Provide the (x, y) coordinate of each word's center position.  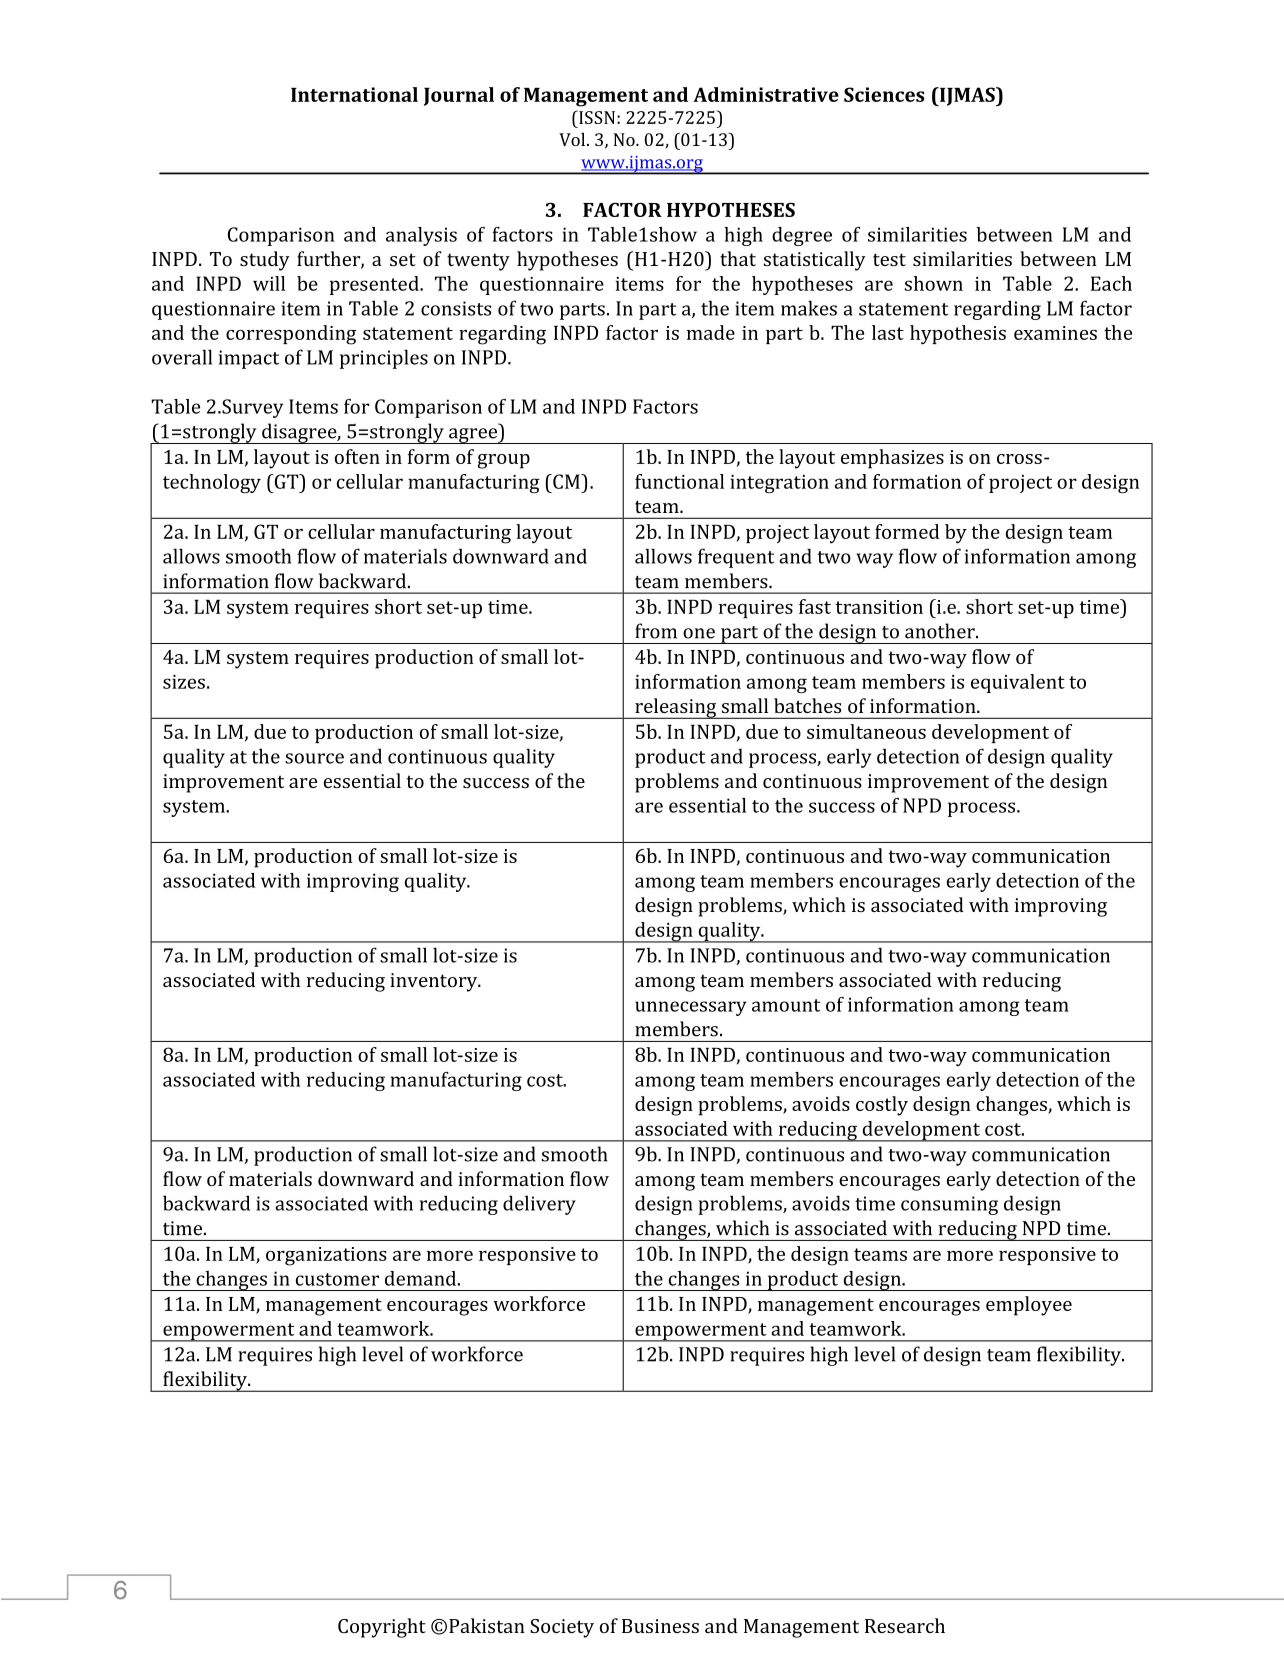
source (314, 758)
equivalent (1018, 683)
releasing (676, 708)
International (354, 94)
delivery (539, 1205)
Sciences (884, 94)
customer (337, 1279)
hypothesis (958, 335)
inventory (435, 982)
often (357, 456)
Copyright (382, 1628)
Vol (573, 139)
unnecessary (690, 1008)
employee (1029, 1306)
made (711, 332)
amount (786, 1005)
